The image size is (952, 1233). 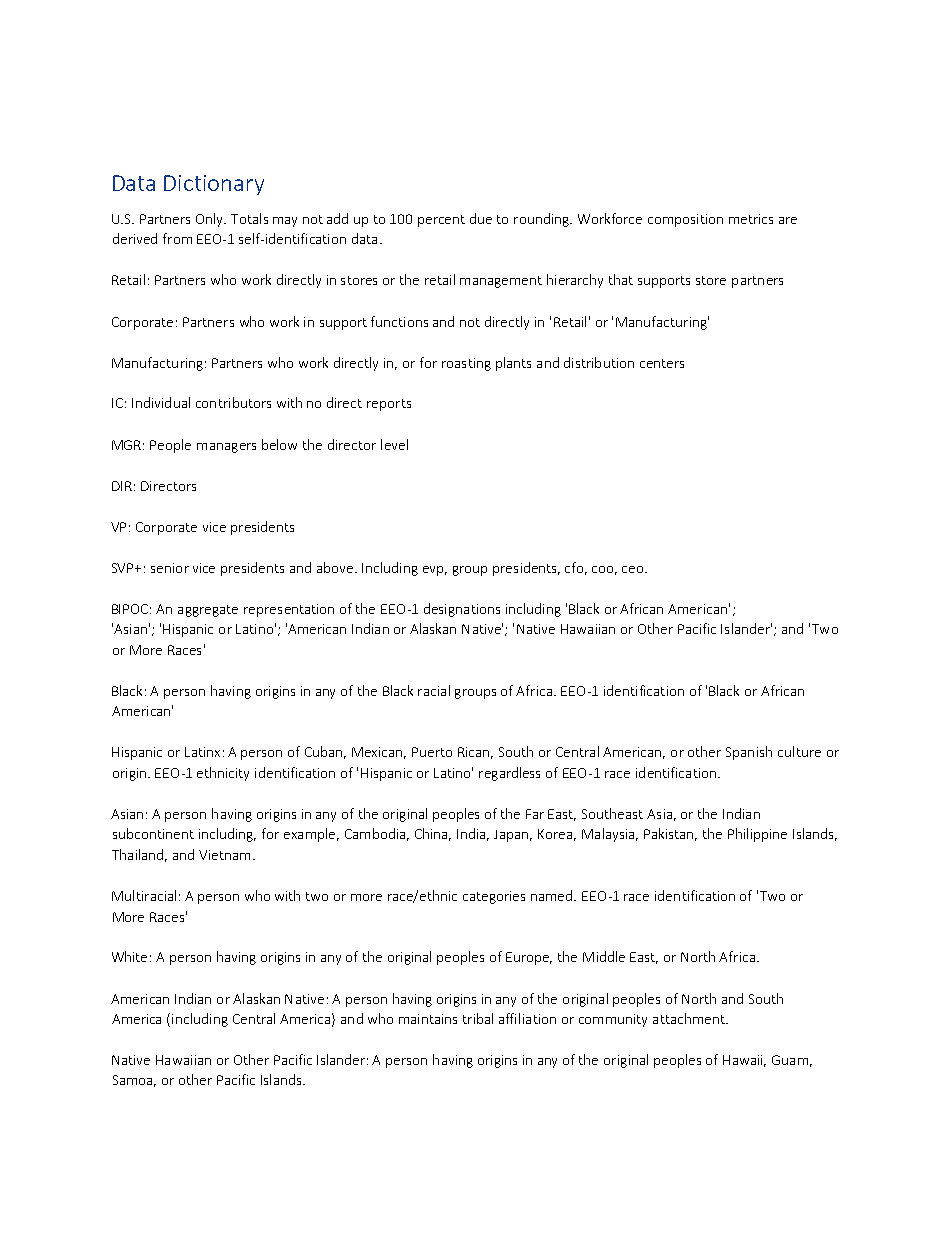 What do you see at coordinates (428, 1019) in the image?
I see `maintains` at bounding box center [428, 1019].
